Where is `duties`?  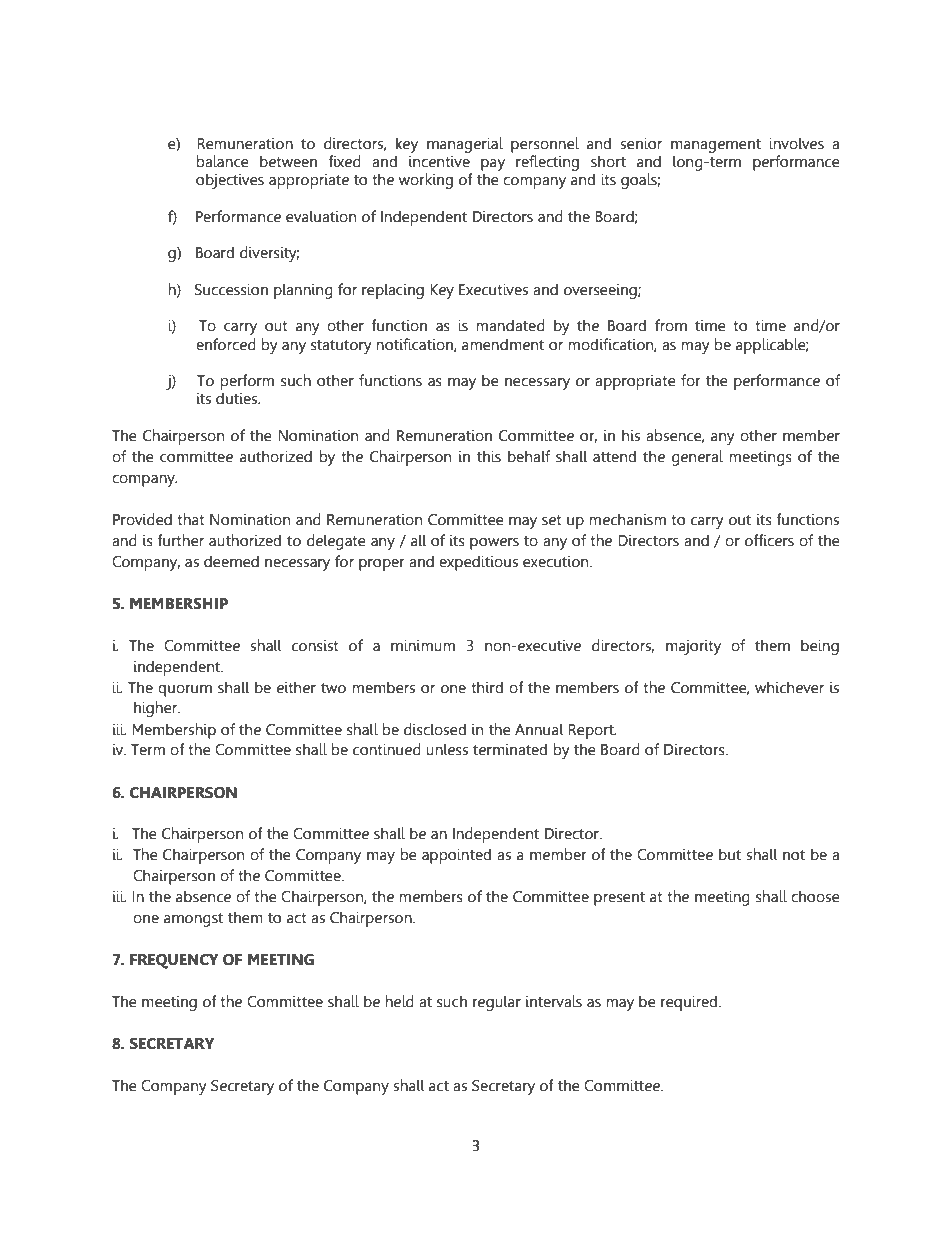 duties is located at coordinates (238, 398).
